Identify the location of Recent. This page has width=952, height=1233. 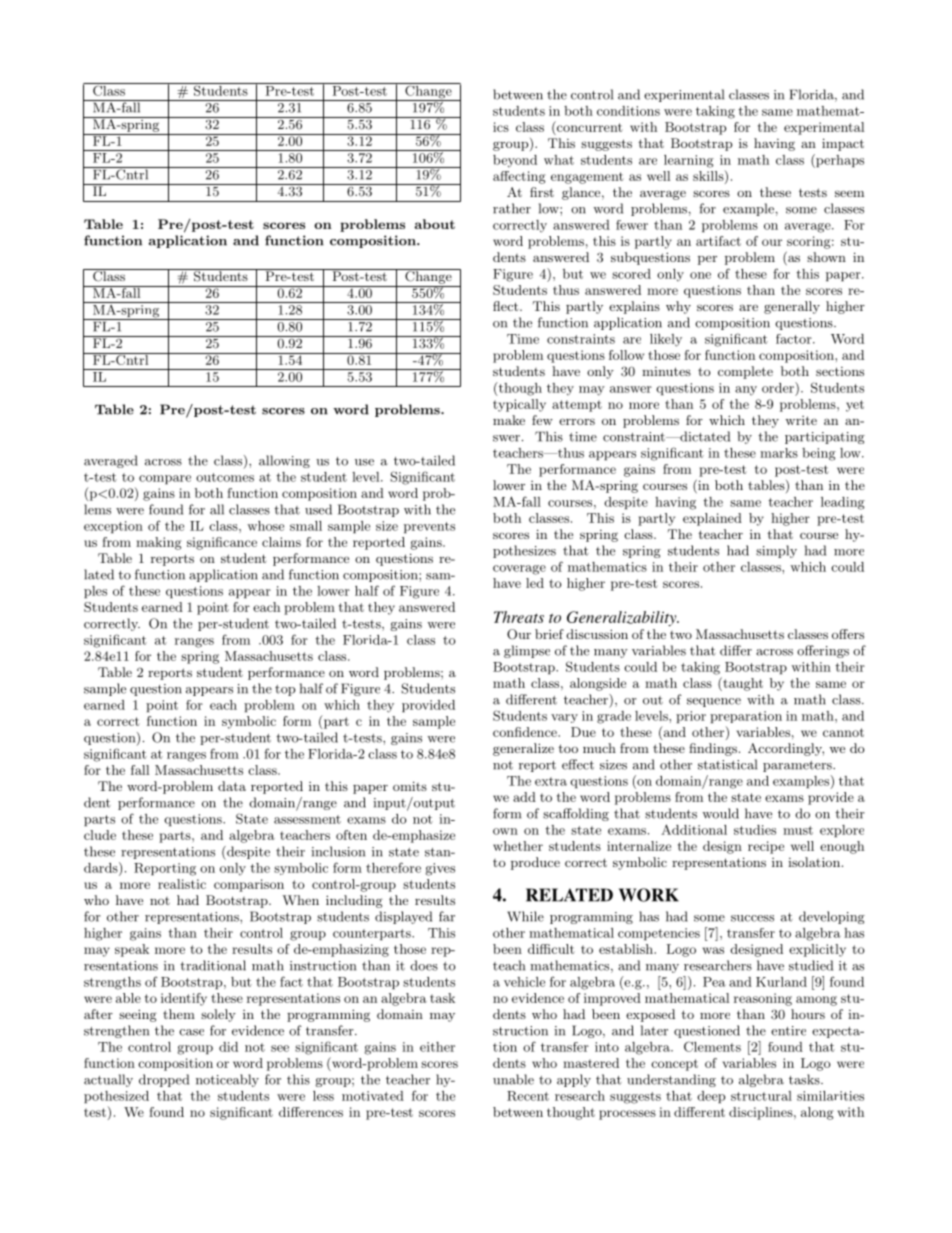
(528, 1096).
